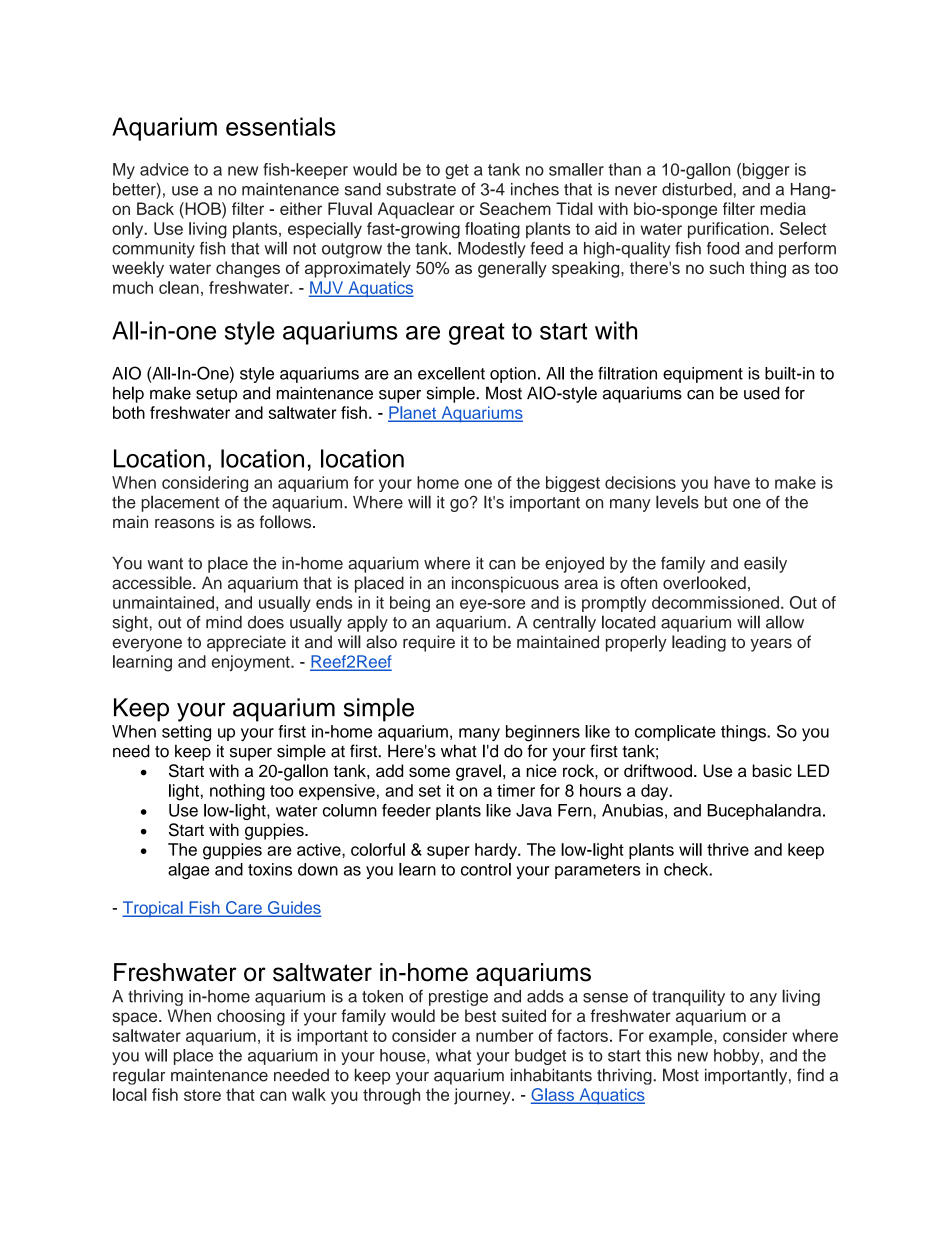 Image resolution: width=952 pixels, height=1233 pixels. What do you see at coordinates (421, 189) in the document?
I see `substrate` at bounding box center [421, 189].
